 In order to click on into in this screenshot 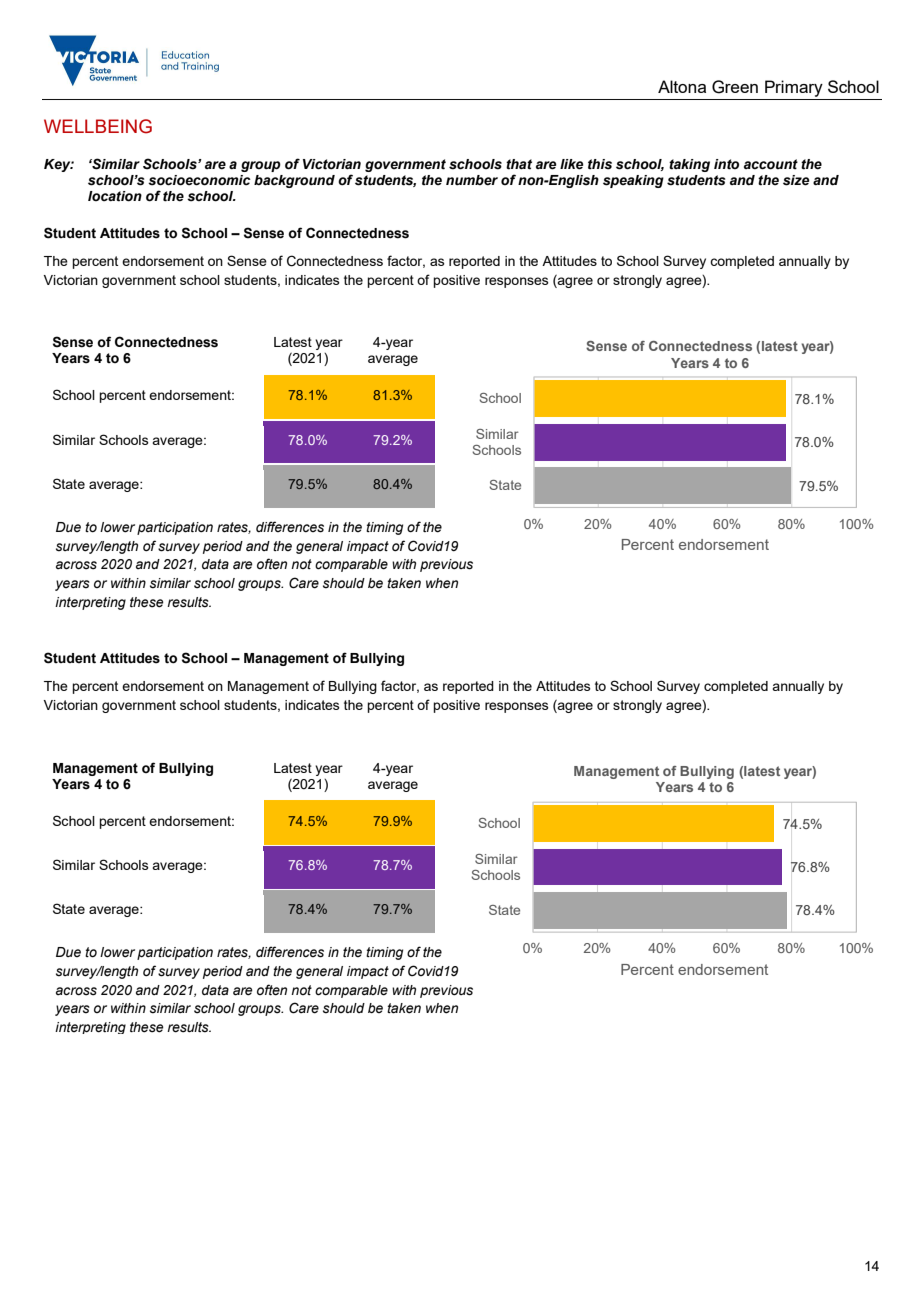, I will do `click(726, 164)`.
